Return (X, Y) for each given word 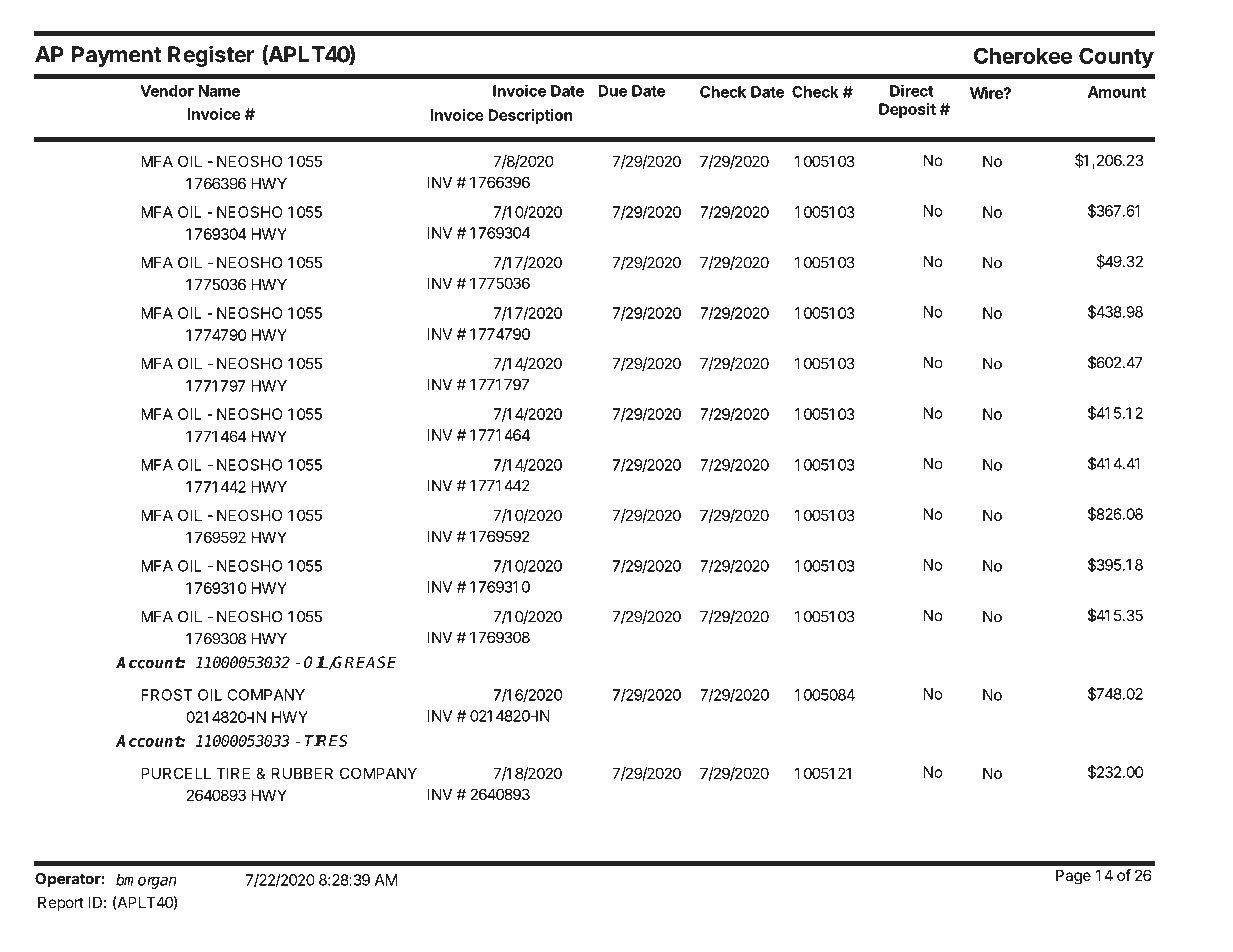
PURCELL (176, 773)
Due (612, 91)
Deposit (907, 110)
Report (61, 903)
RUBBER (302, 773)
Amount (1117, 92)
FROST (167, 695)
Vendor (167, 91)
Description (530, 116)
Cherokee (1023, 55)
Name (219, 91)
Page (1073, 877)
